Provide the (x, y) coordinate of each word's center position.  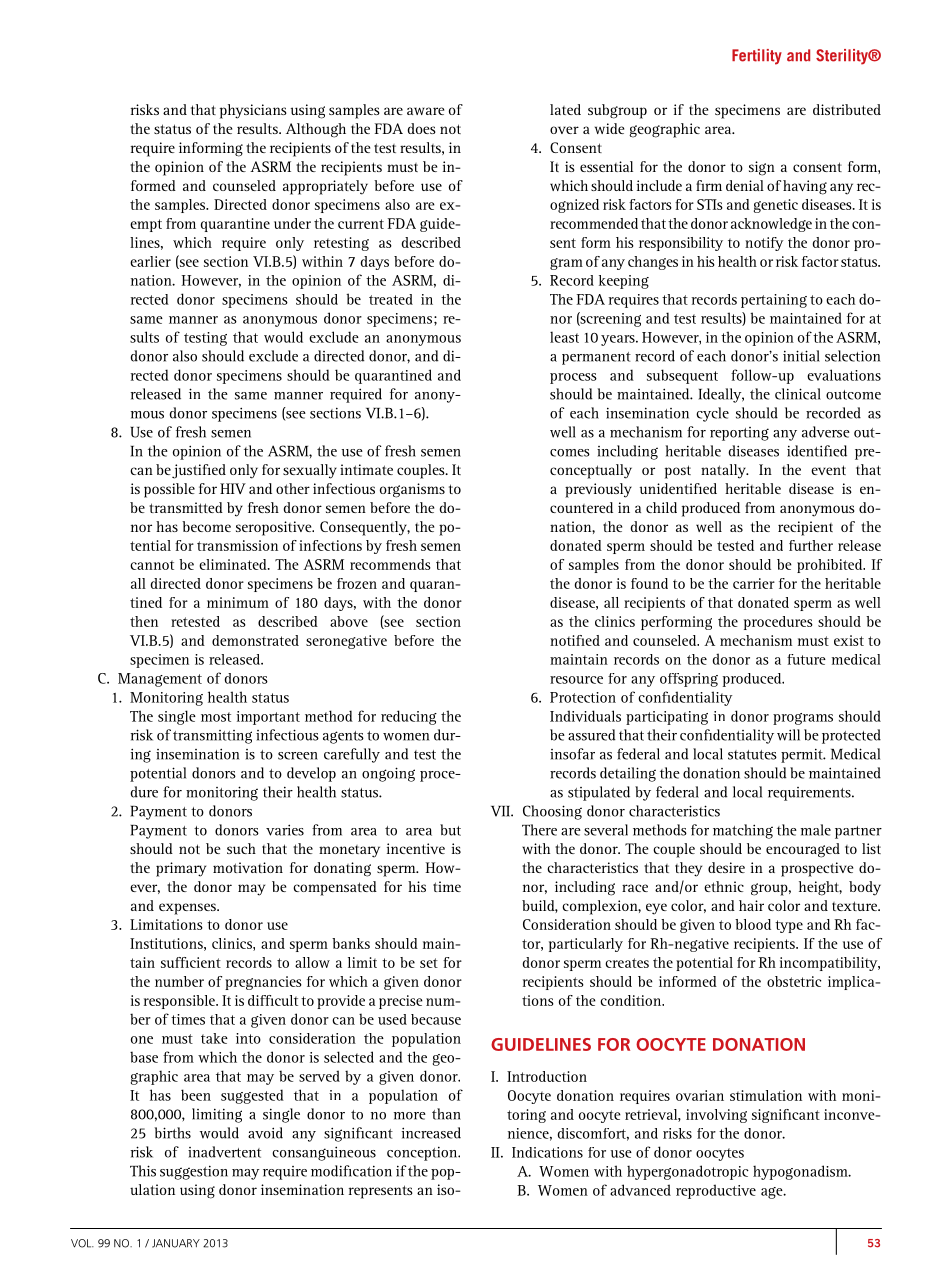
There (539, 830)
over (564, 130)
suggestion (194, 1172)
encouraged (803, 850)
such (241, 848)
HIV (233, 488)
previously (598, 490)
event (828, 470)
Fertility (757, 57)
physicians (253, 111)
